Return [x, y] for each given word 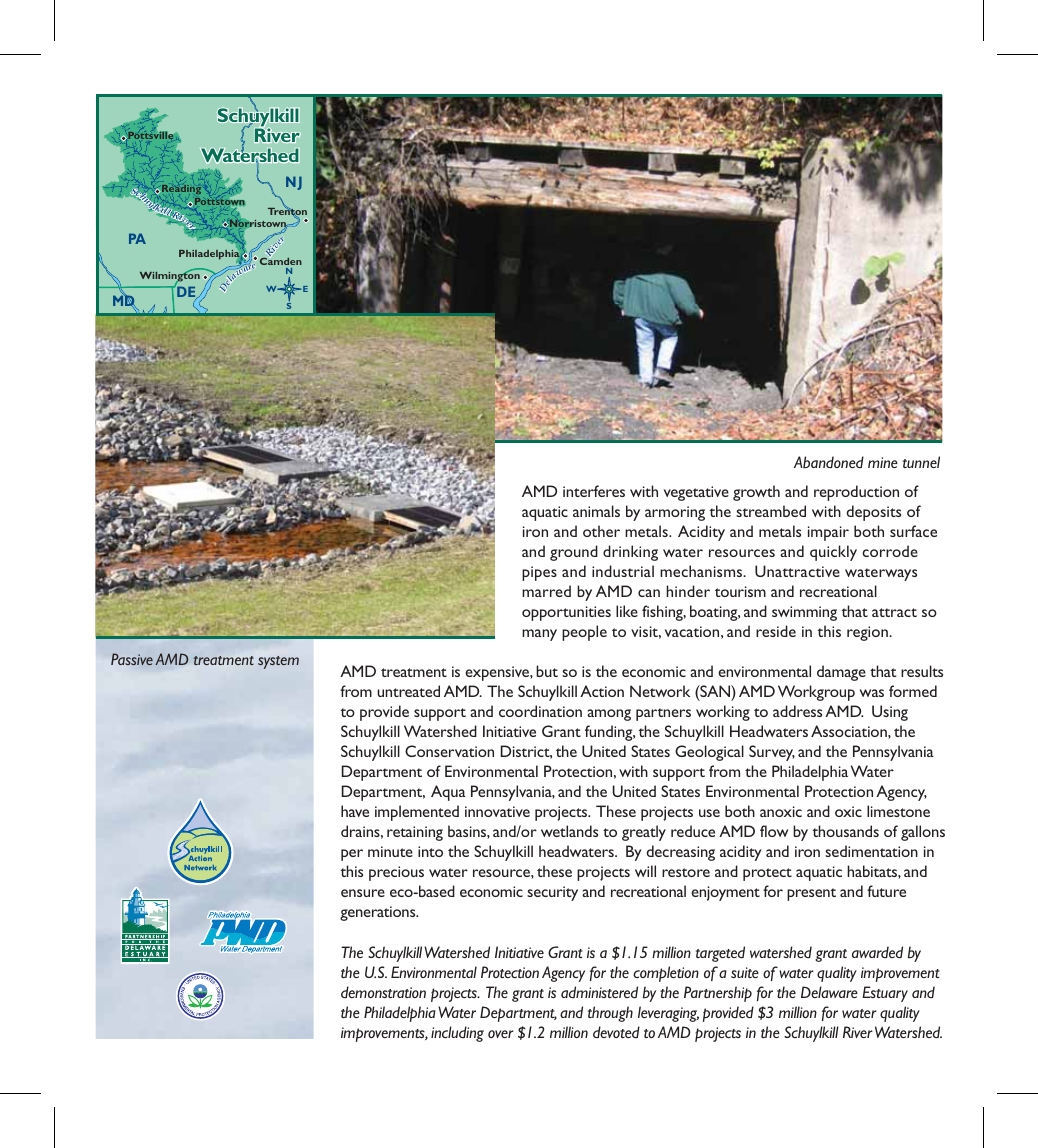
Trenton [287, 212]
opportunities [566, 613]
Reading [180, 190]
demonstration [383, 992]
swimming [804, 613]
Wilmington [170, 277]
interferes [594, 491]
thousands [846, 831]
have [355, 811]
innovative [497, 811]
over [501, 1034]
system [278, 662]
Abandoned [829, 462]
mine [883, 462]
